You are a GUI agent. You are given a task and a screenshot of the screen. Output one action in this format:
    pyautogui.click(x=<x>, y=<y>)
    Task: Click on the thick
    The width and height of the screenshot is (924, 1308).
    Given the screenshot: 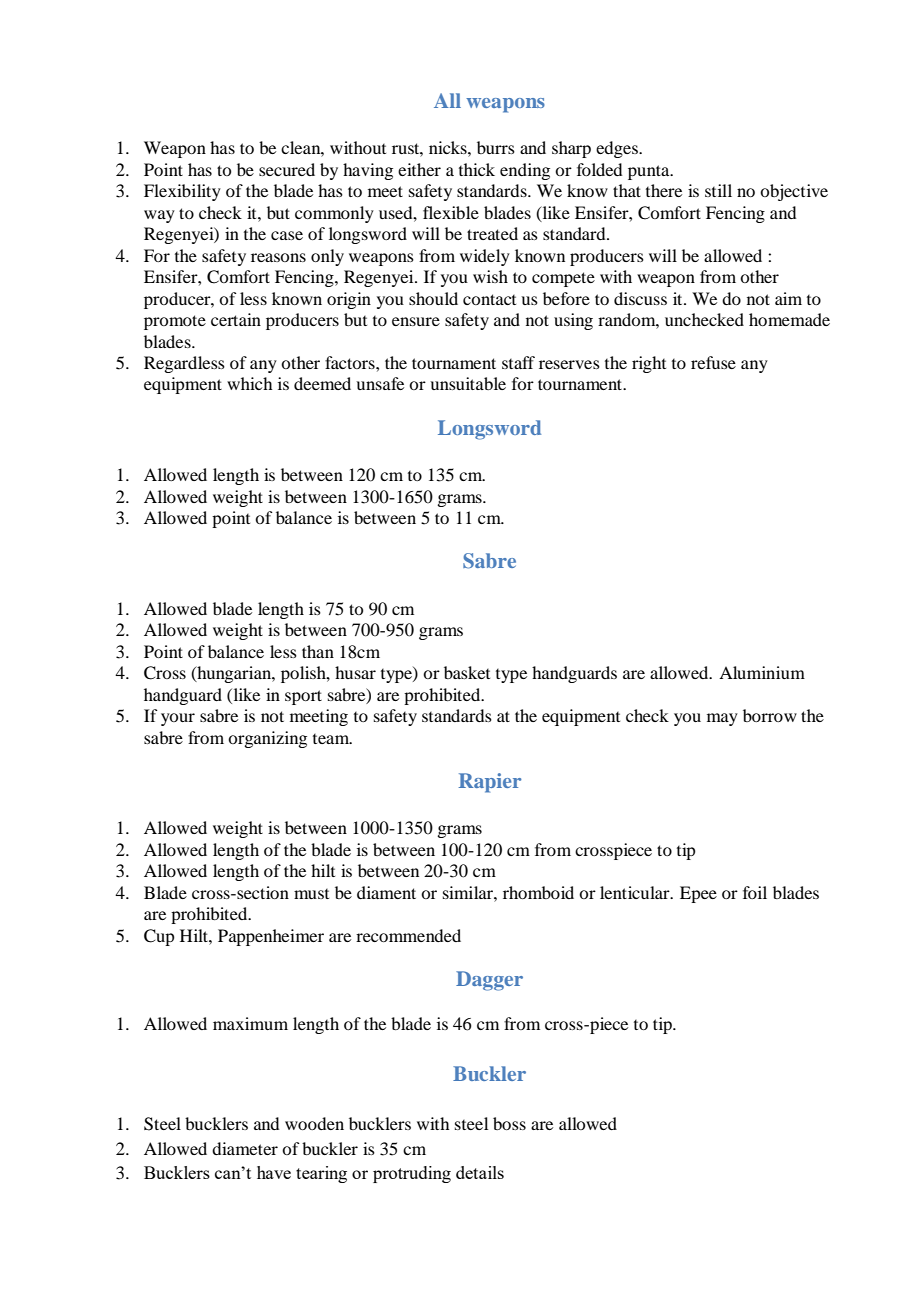 What is the action you would take?
    pyautogui.click(x=477, y=169)
